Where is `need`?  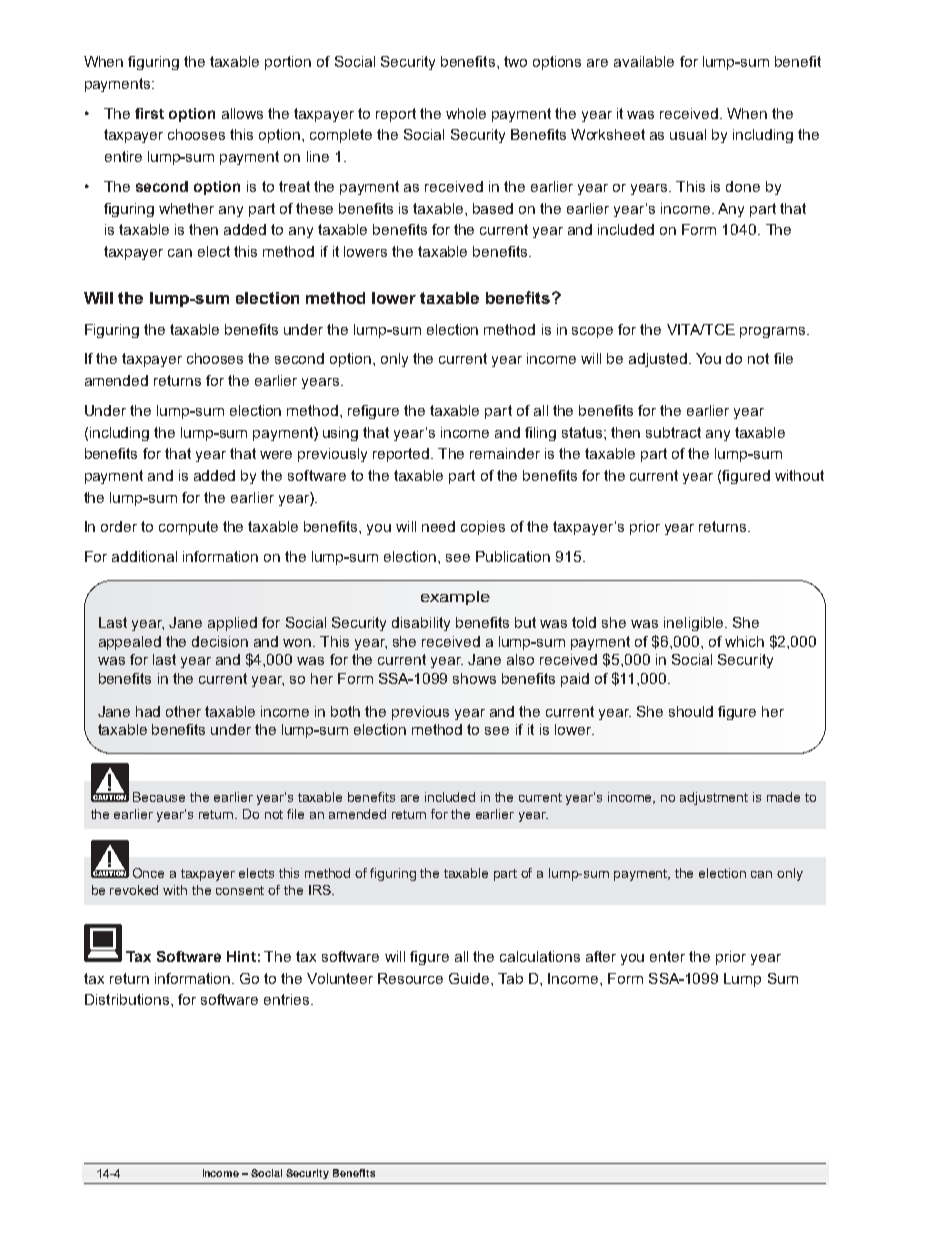 need is located at coordinates (438, 526).
